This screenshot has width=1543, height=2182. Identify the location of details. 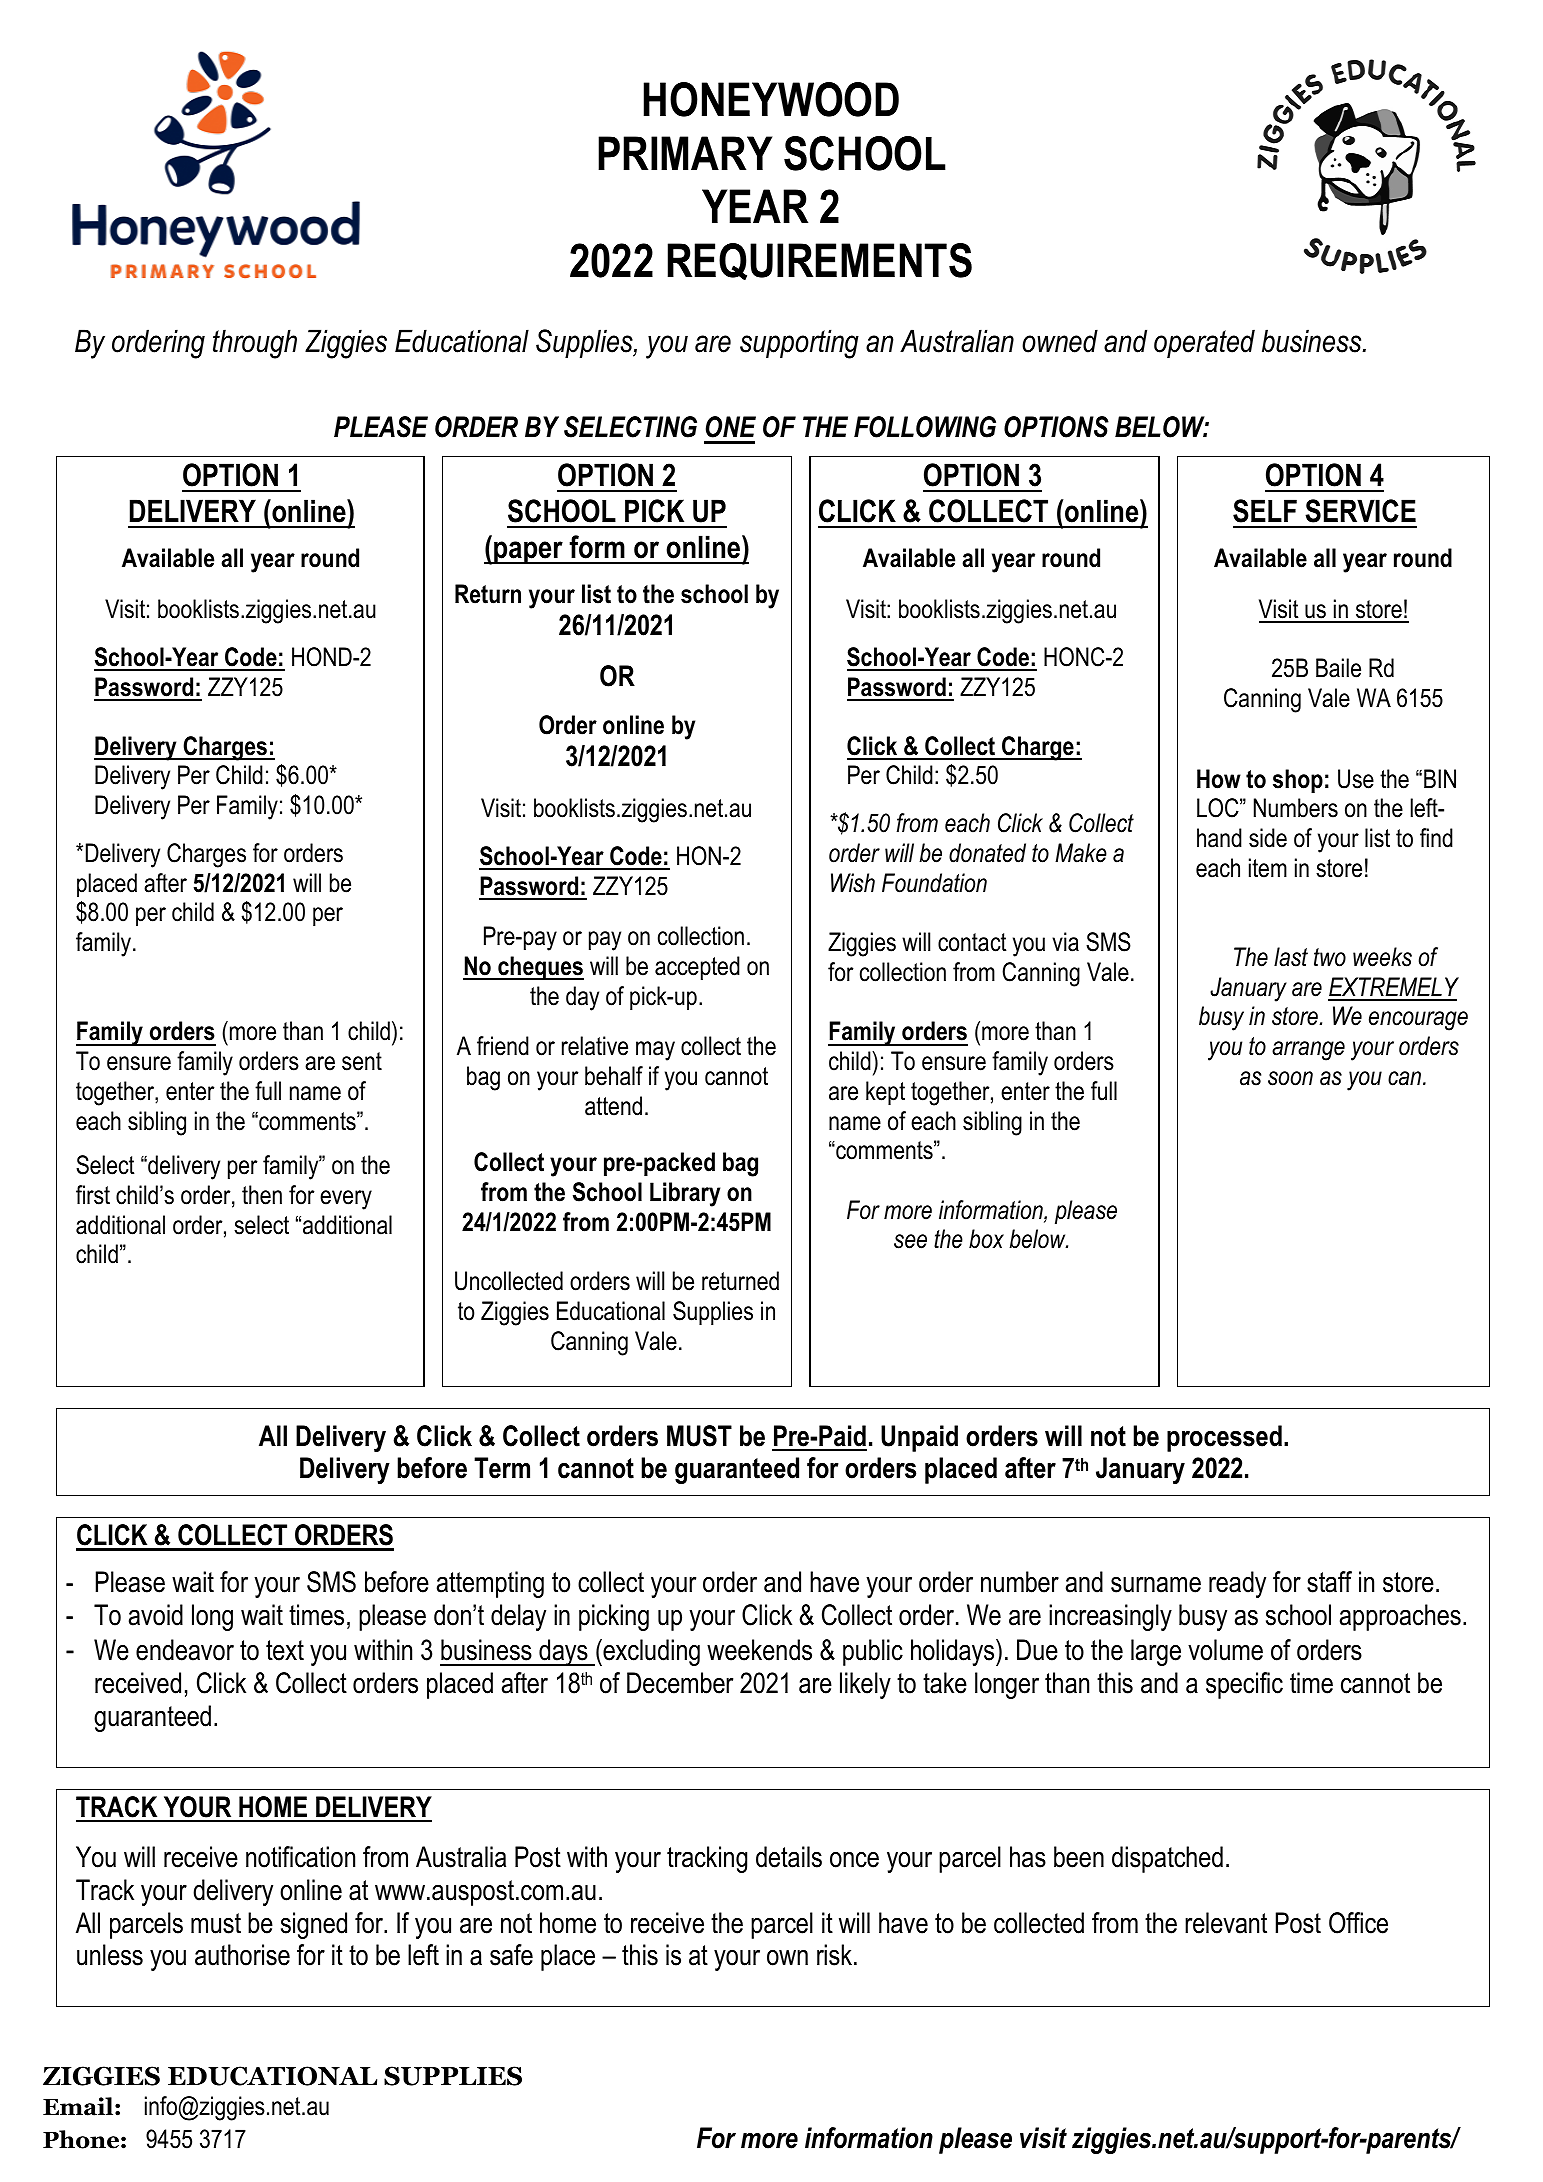
(789, 1857).
